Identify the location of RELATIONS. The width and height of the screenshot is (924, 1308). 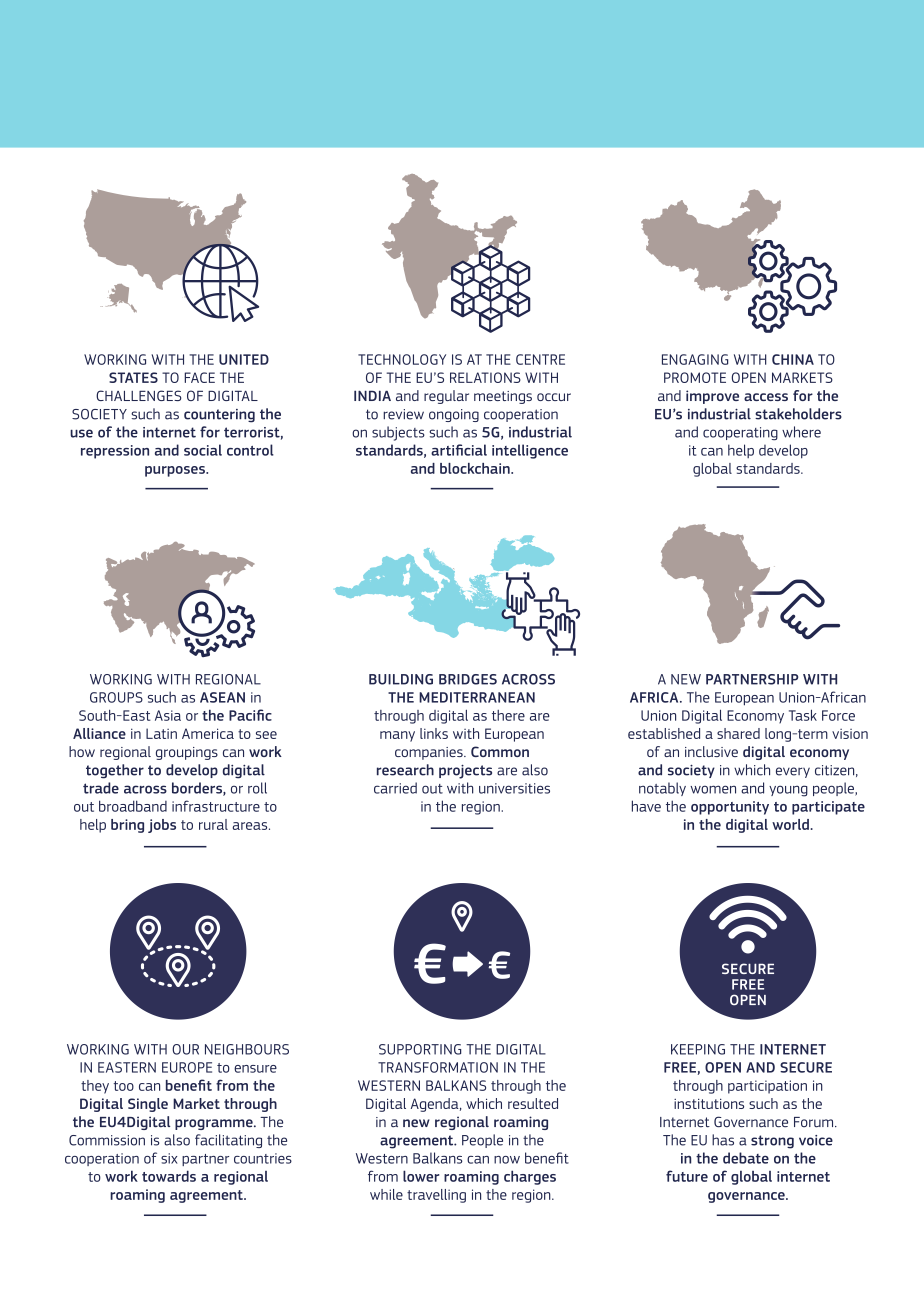
(485, 377).
